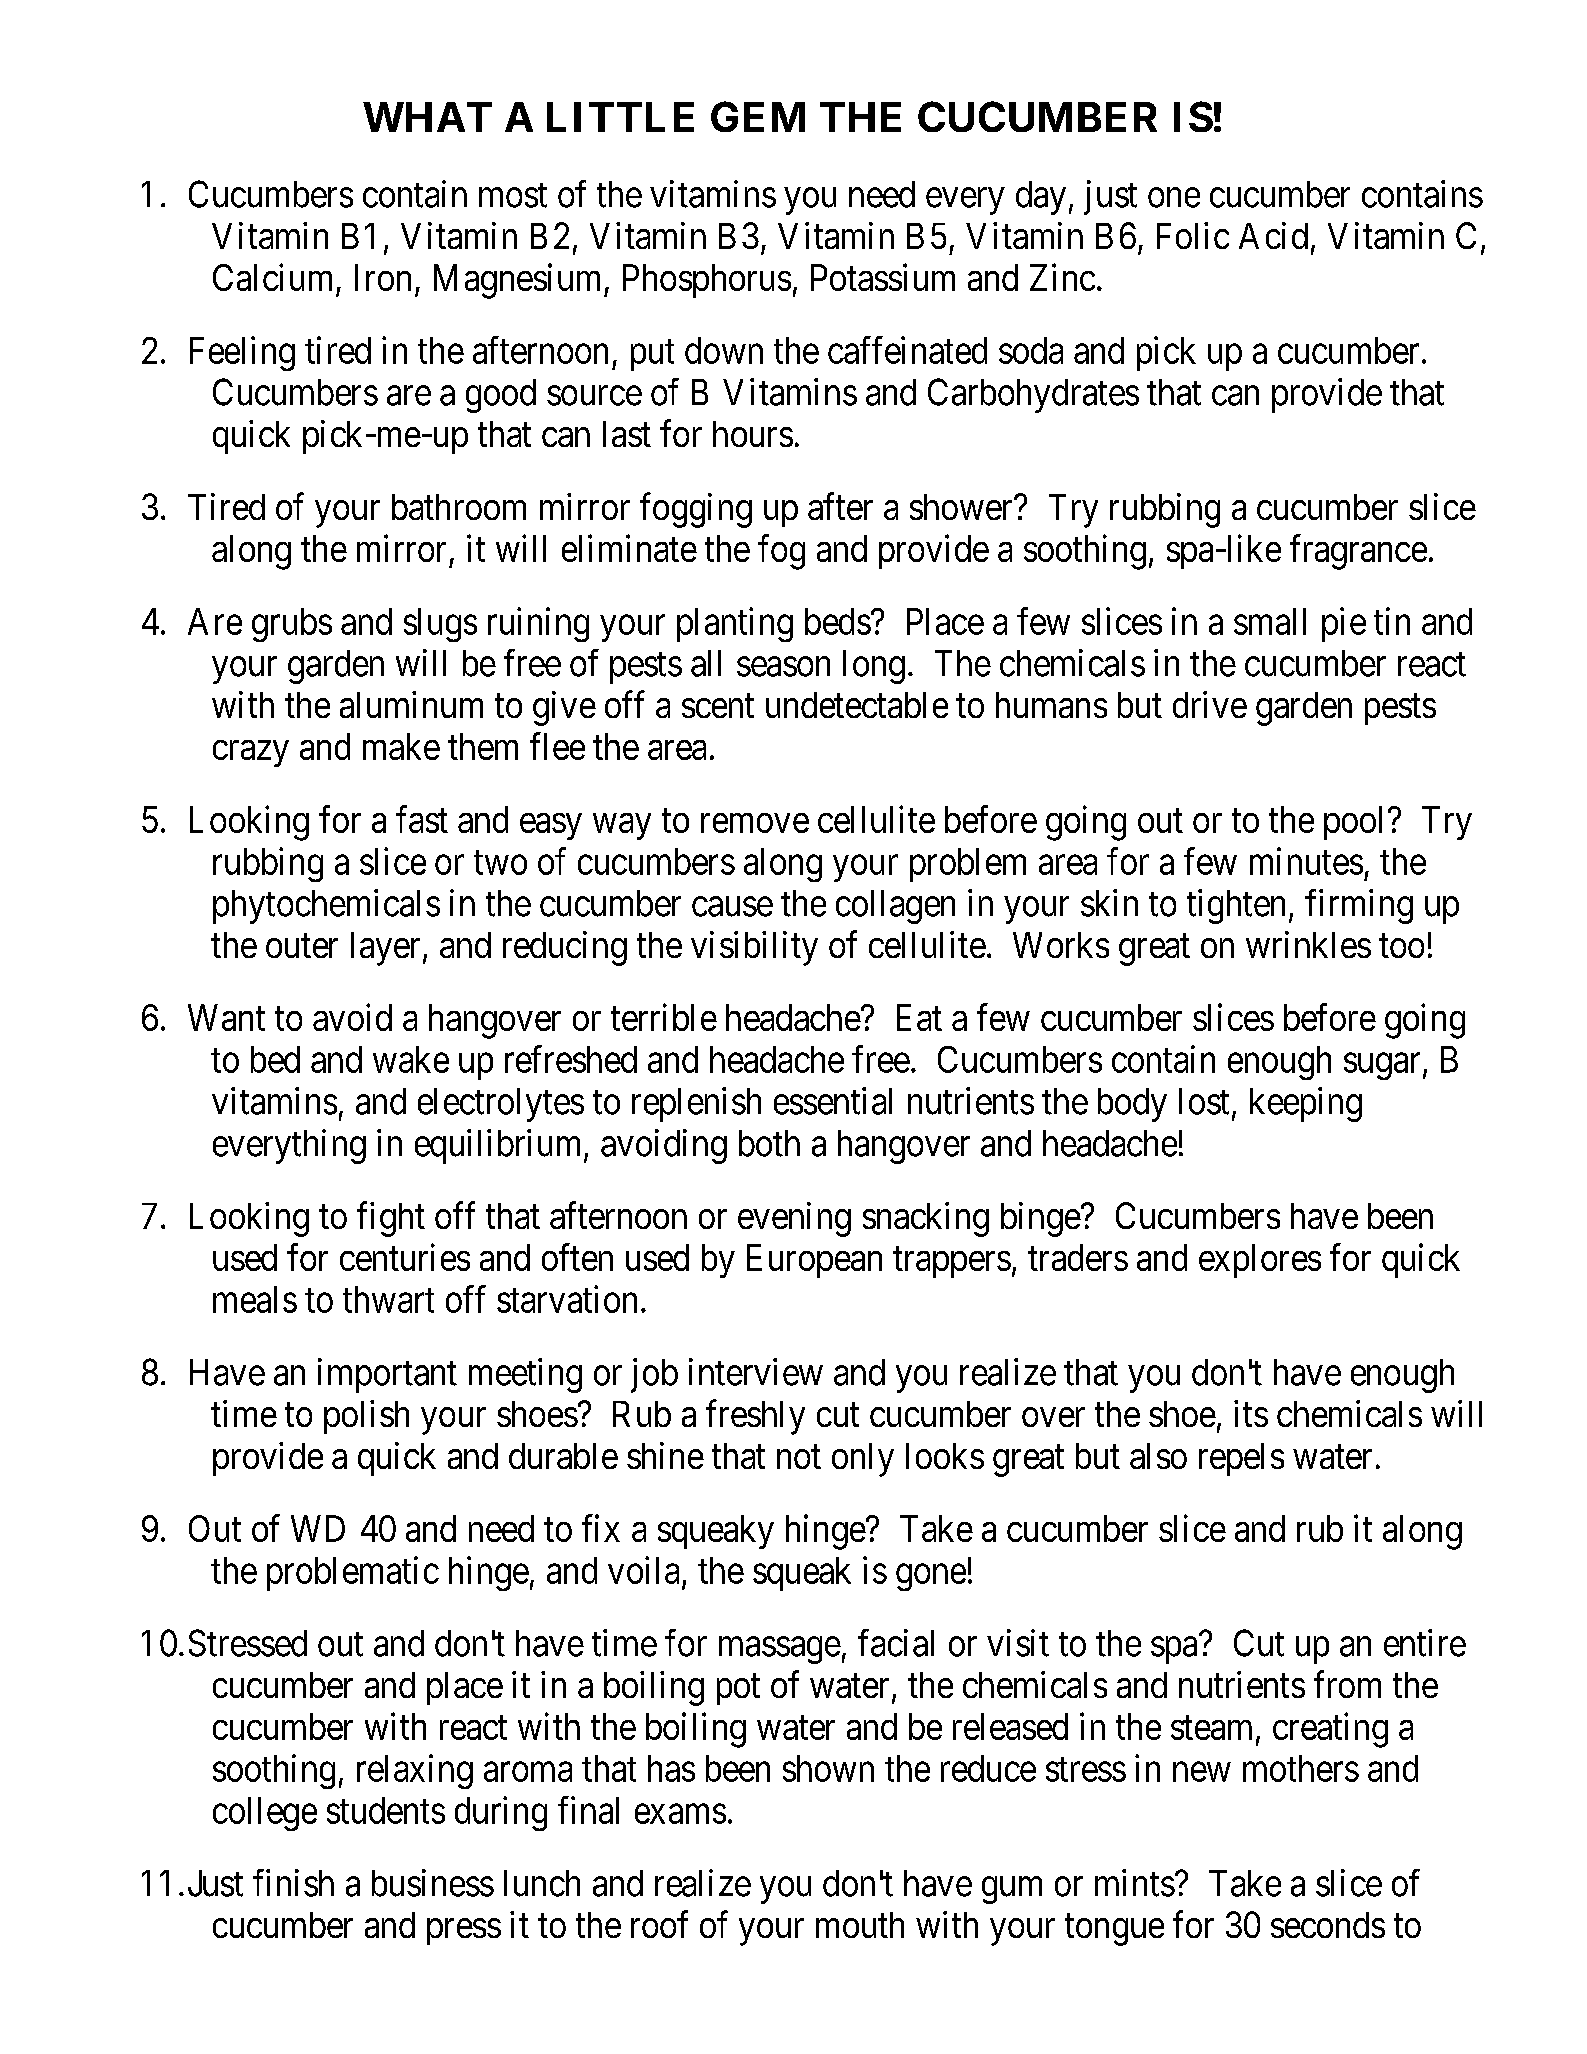 The height and width of the screenshot is (2054, 1587). Describe the element at coordinates (758, 116) in the screenshot. I see `GEM` at that location.
